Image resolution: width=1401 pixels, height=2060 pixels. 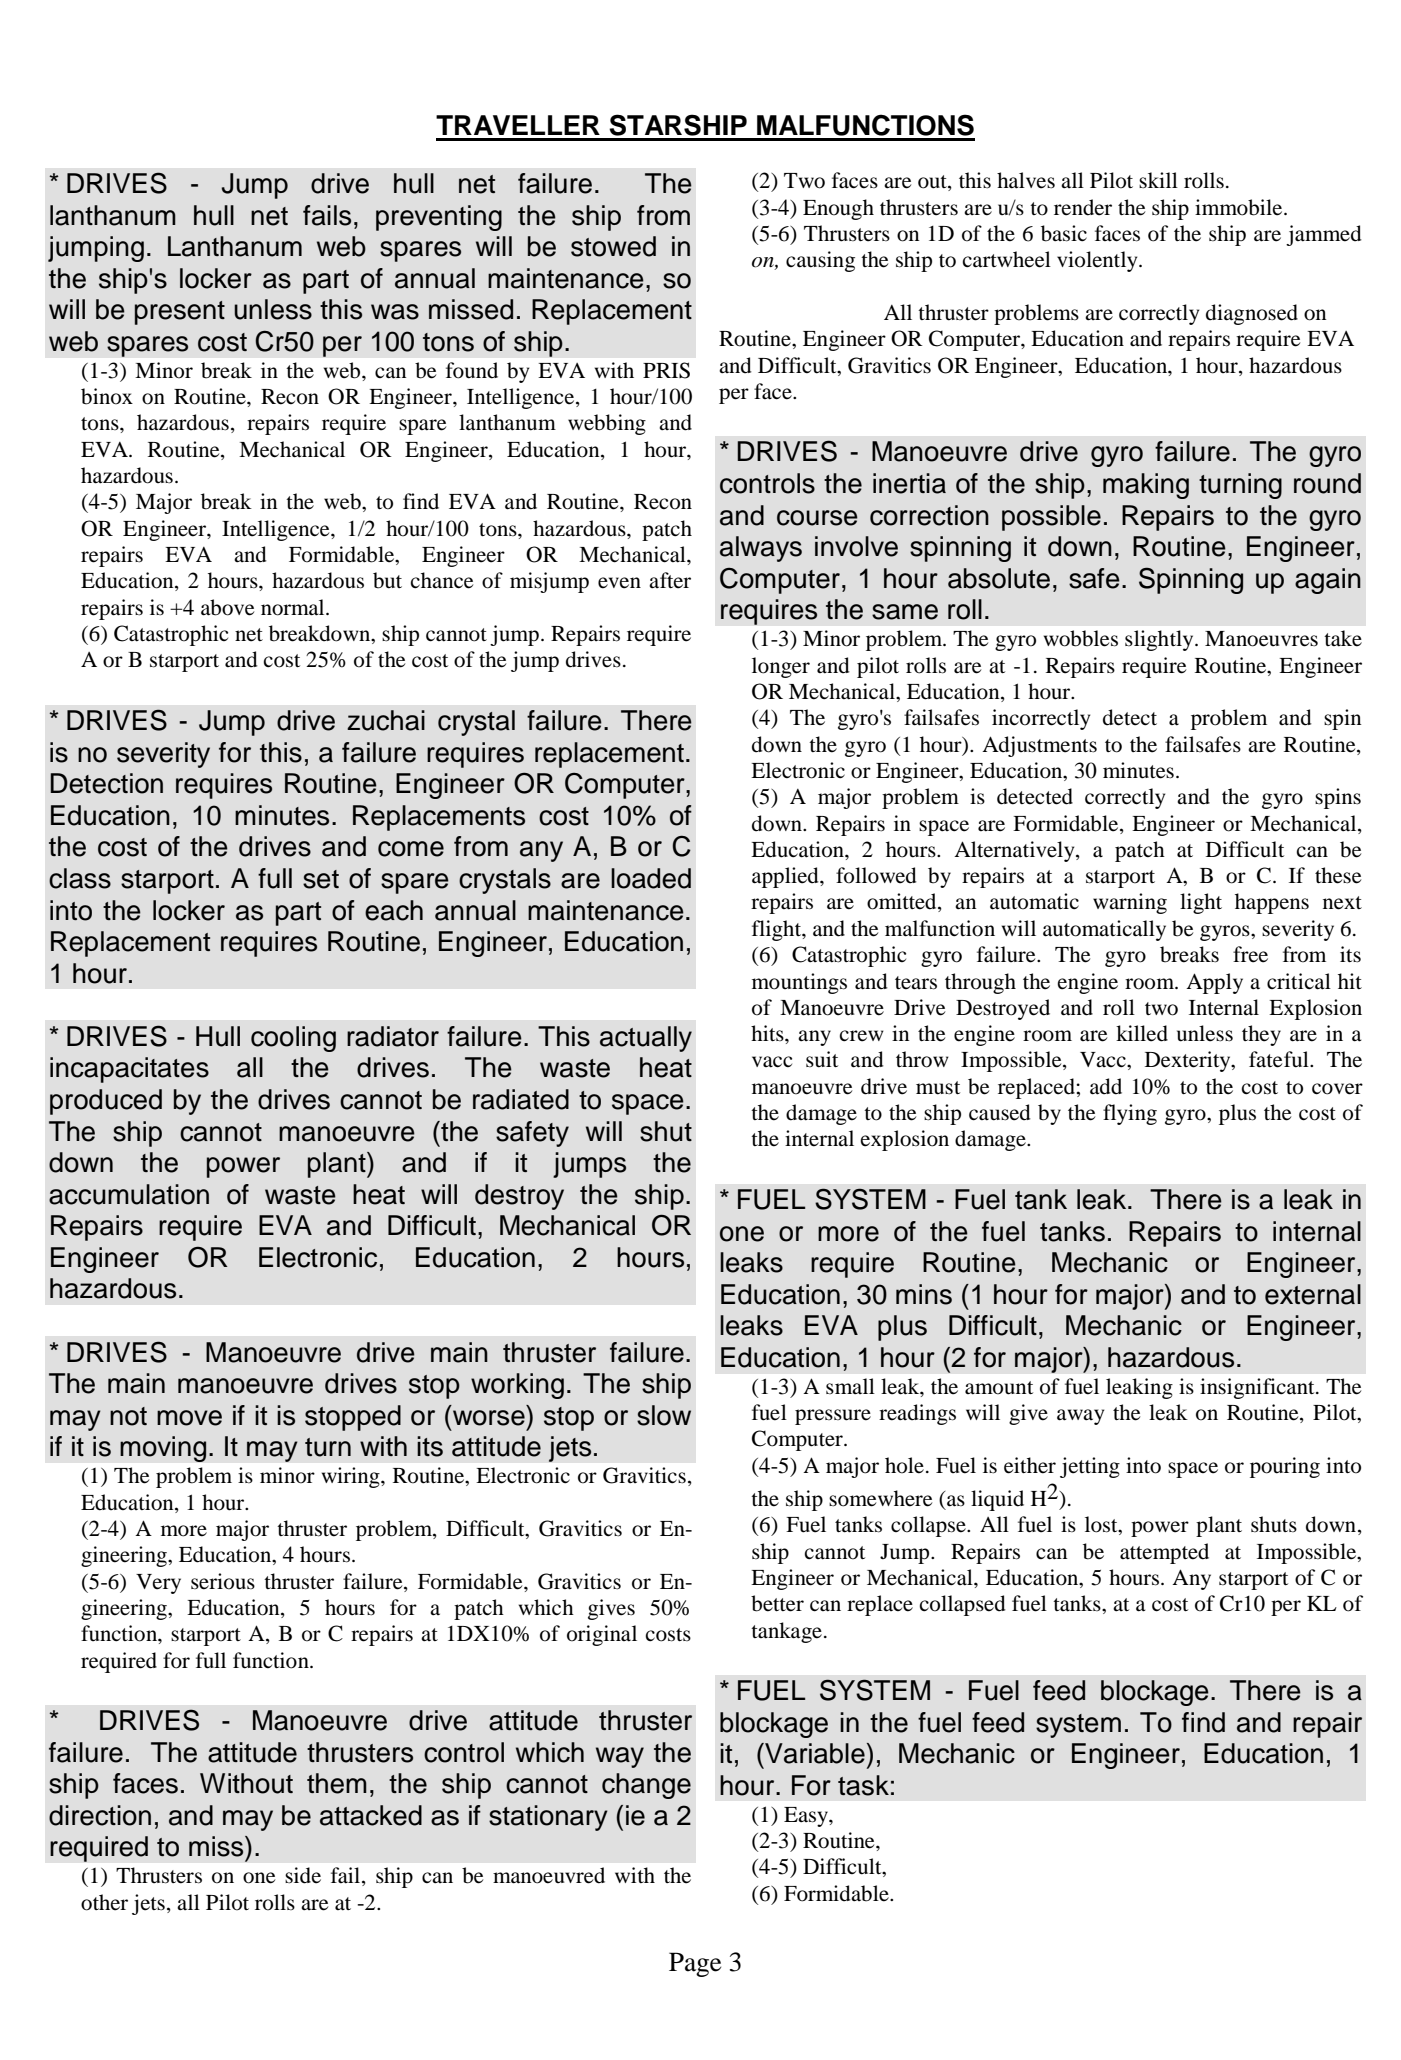 I want to click on present, so click(x=180, y=313).
